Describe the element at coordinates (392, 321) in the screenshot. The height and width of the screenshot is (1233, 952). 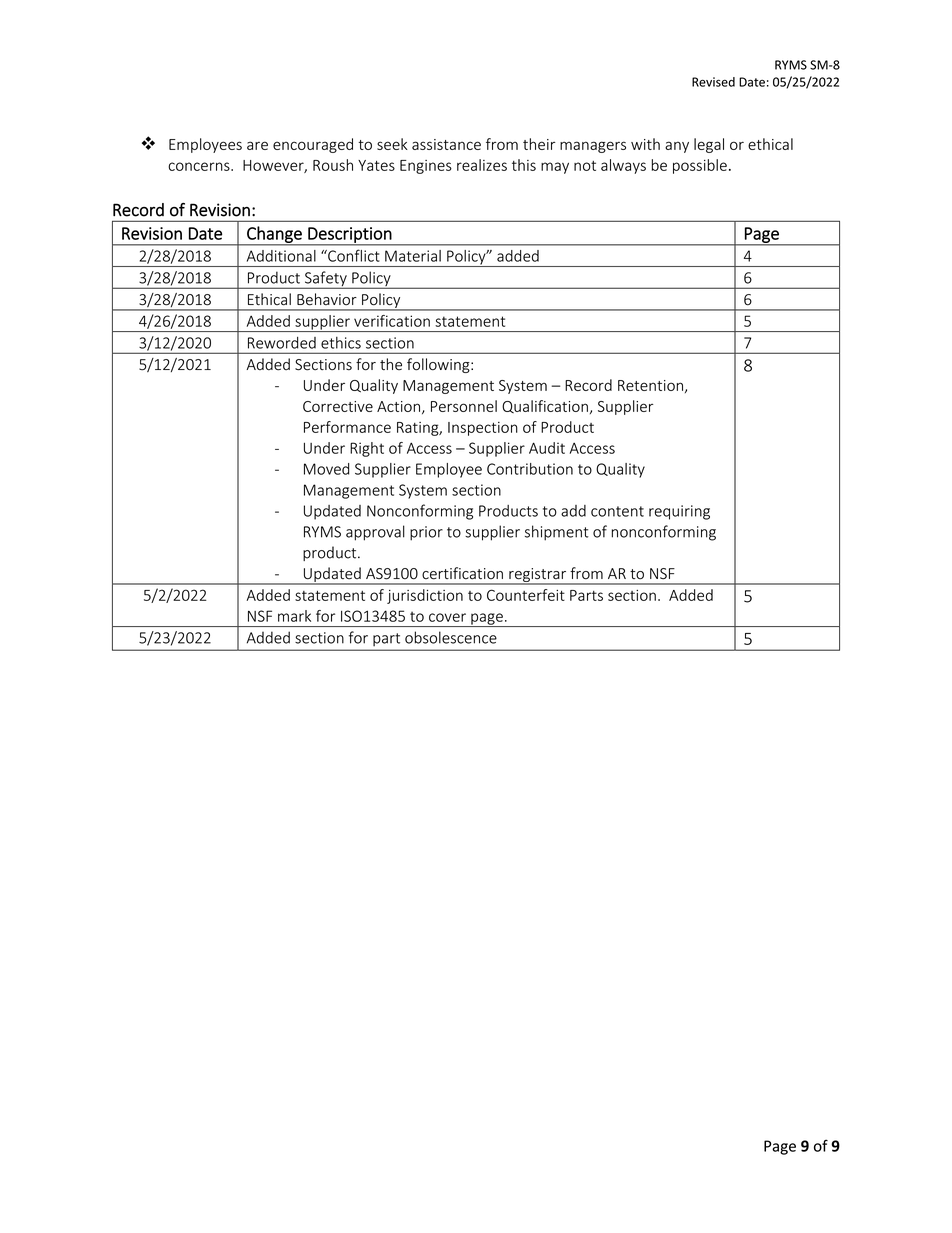
I see `verification` at that location.
